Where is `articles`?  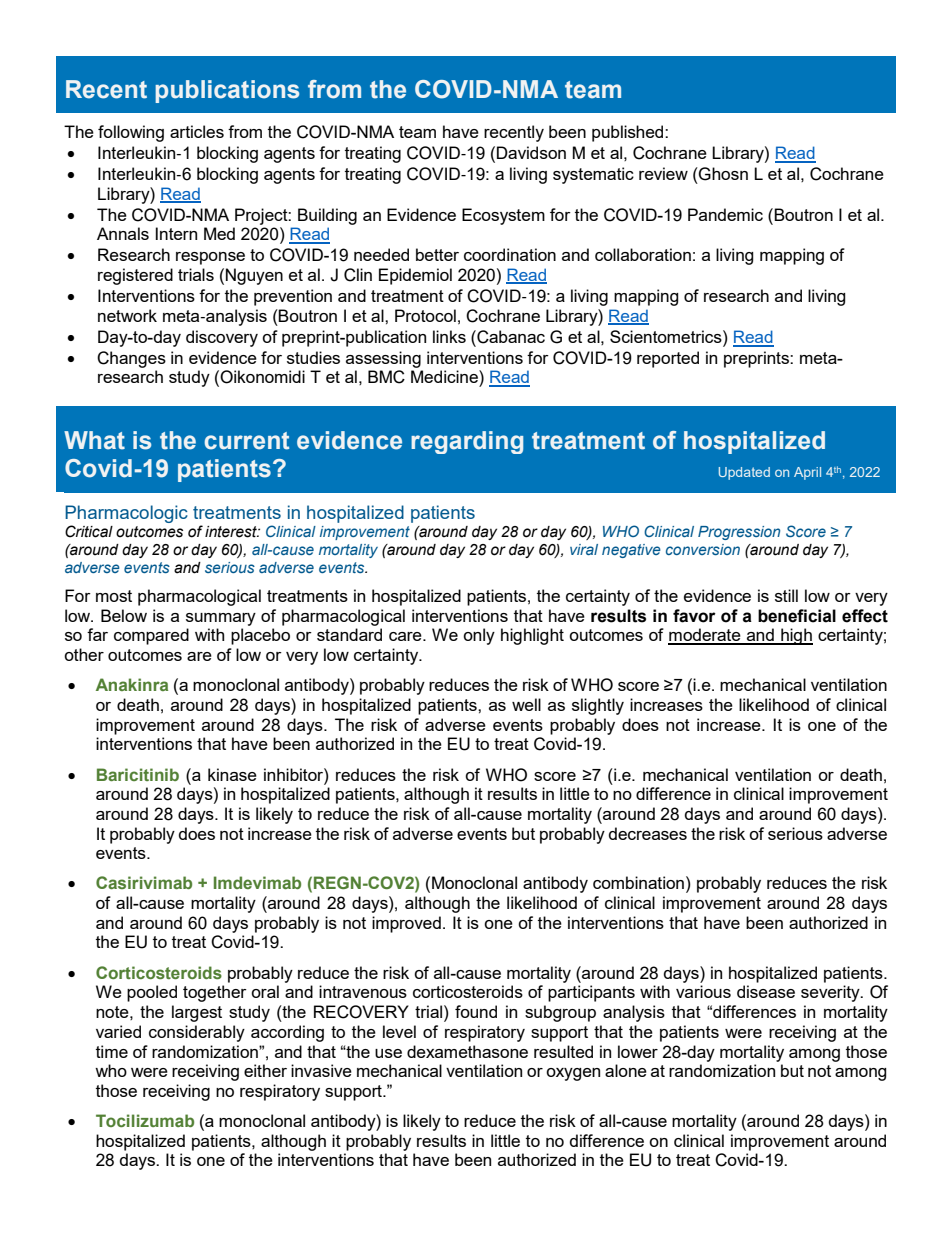 articles is located at coordinates (197, 131).
